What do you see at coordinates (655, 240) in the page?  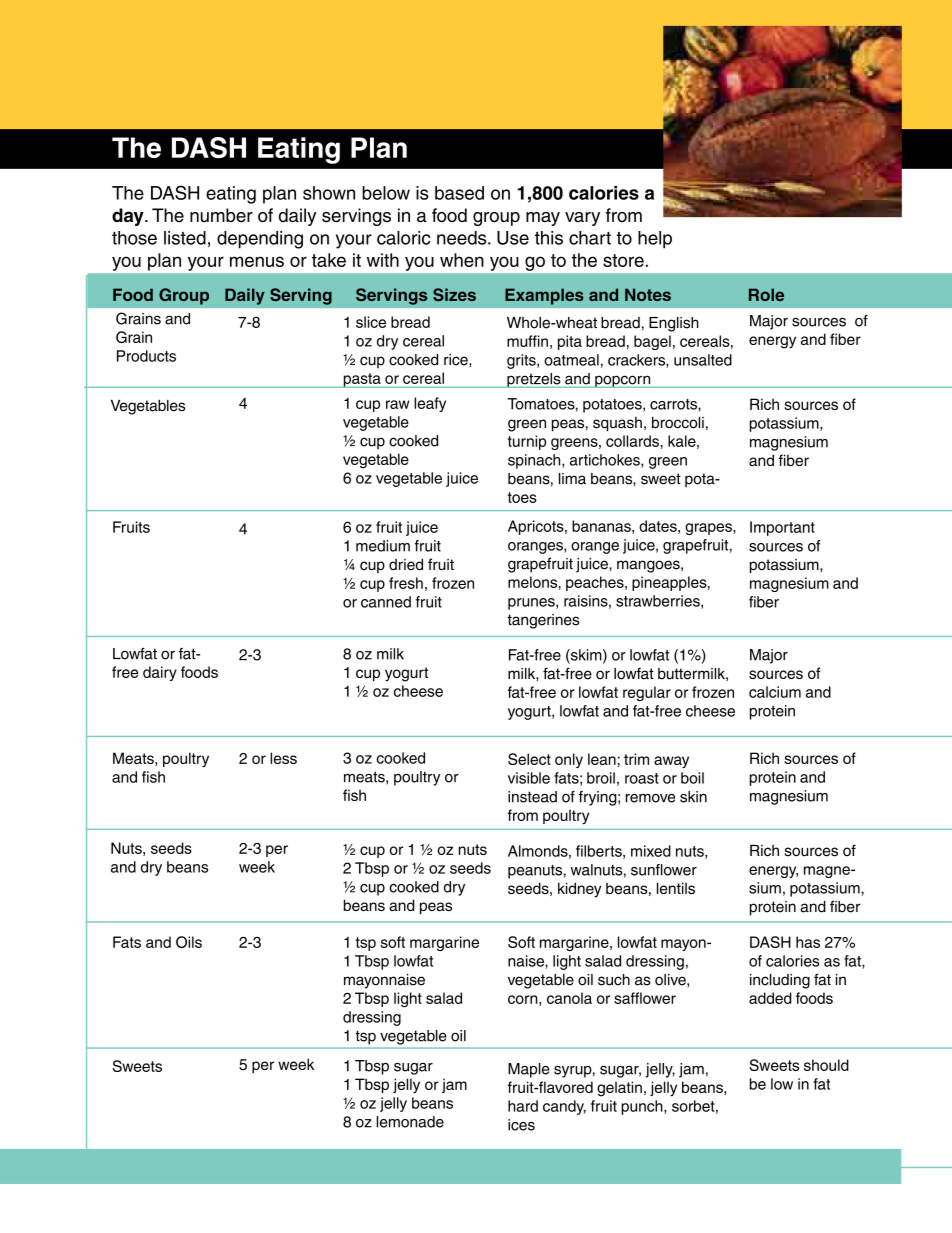 I see `help` at bounding box center [655, 240].
